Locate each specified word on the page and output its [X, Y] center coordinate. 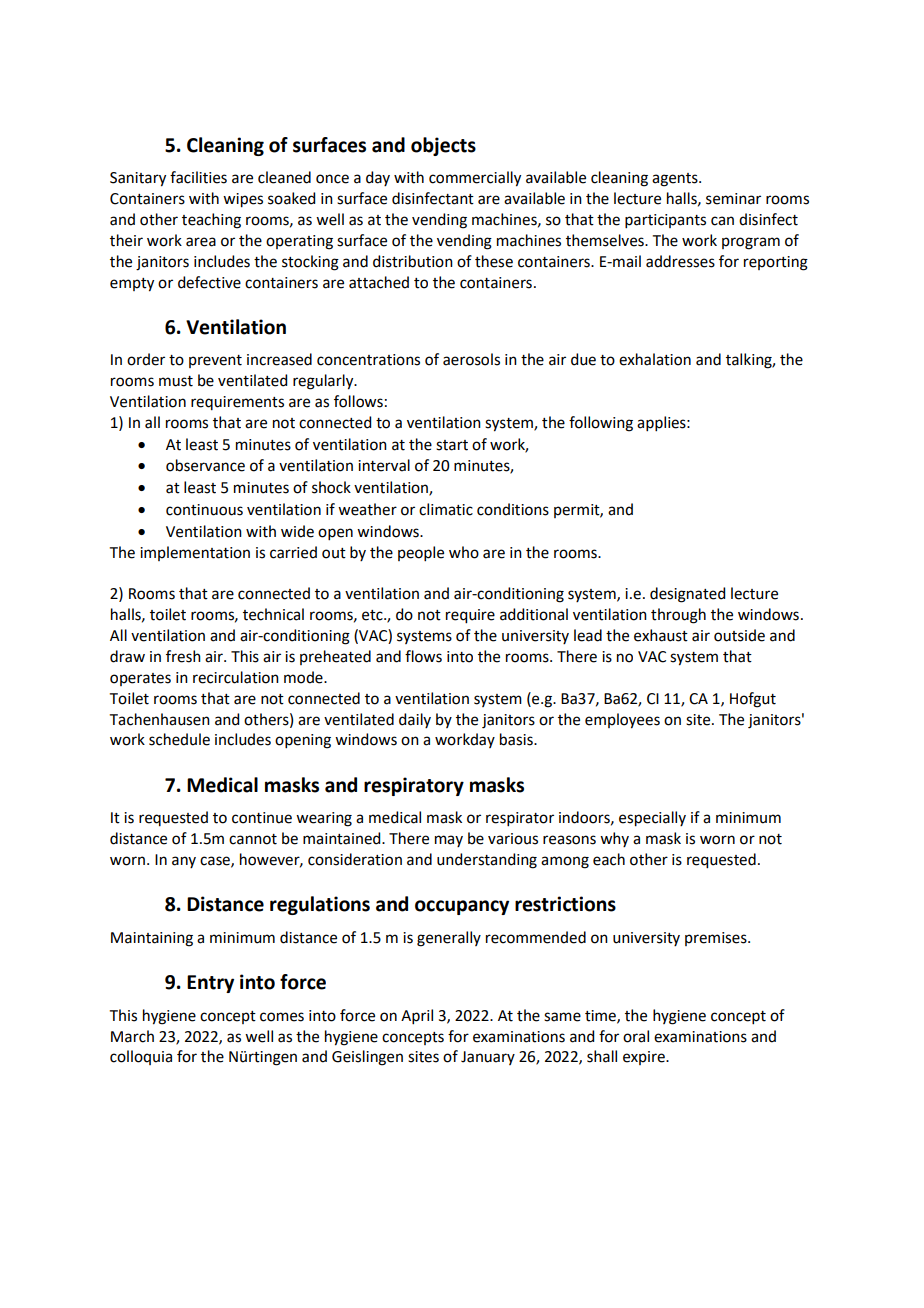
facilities [198, 177]
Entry [210, 984]
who [464, 552]
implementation [195, 553]
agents [676, 180]
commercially [475, 179]
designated [687, 595]
